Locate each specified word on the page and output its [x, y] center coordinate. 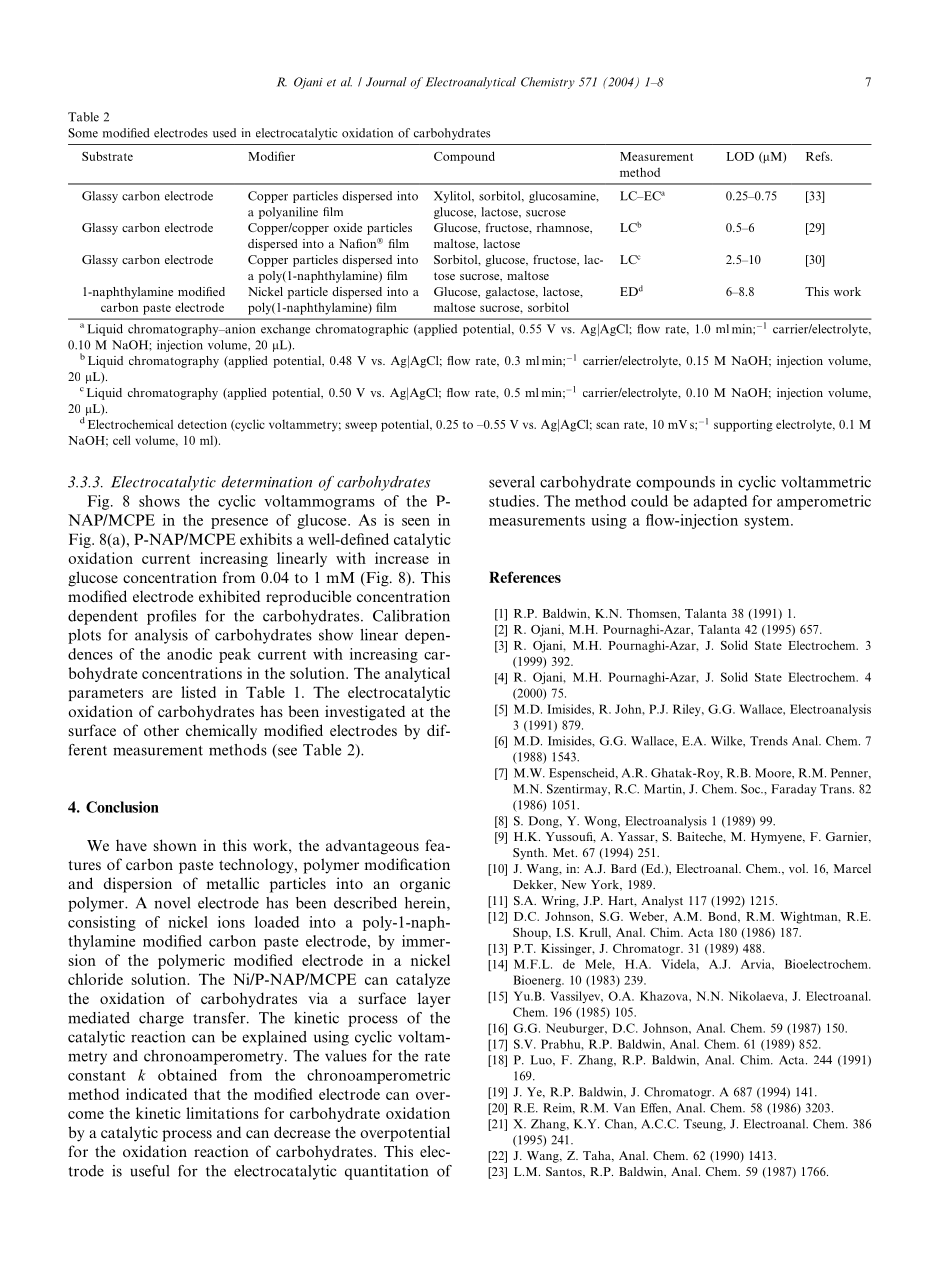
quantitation [386, 1172]
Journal [386, 82]
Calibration [411, 616]
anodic [189, 654]
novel [172, 903]
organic [425, 885]
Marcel [852, 868]
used [224, 133]
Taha [598, 1156]
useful [149, 1171]
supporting [743, 425]
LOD [740, 156]
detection [202, 424]
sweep [361, 427]
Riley [688, 710]
